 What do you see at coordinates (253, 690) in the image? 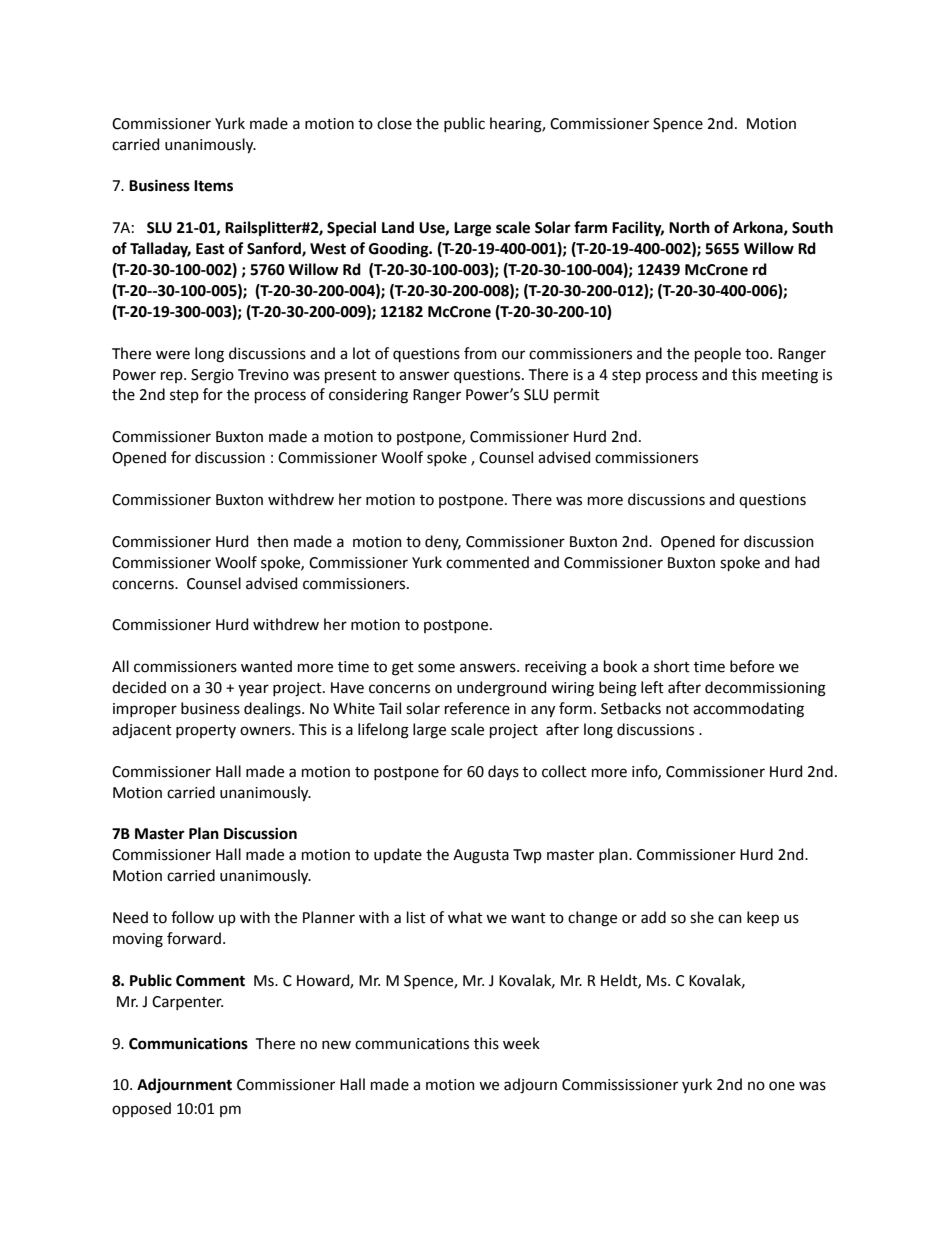
I see `year` at bounding box center [253, 690].
